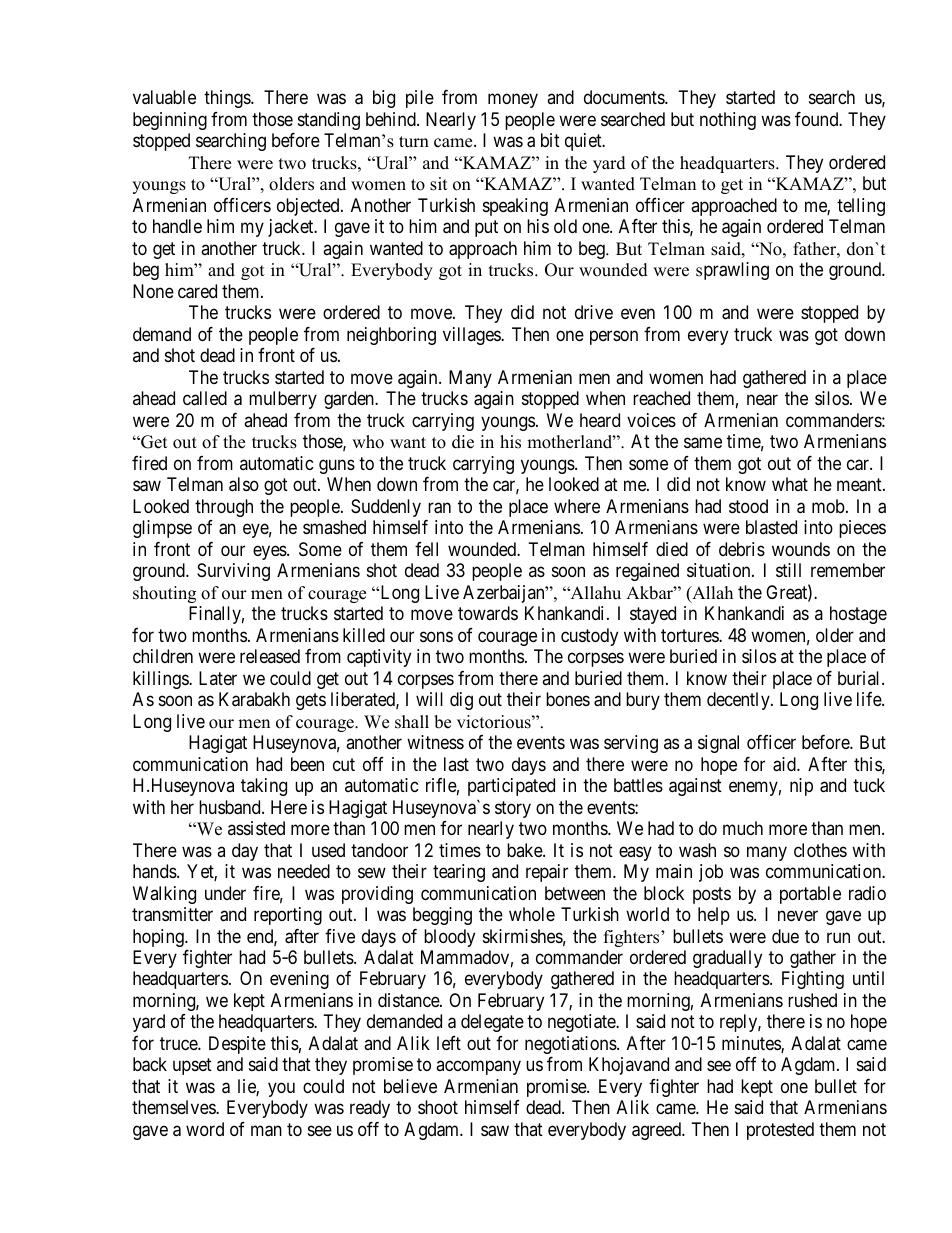  I want to click on word, so click(205, 1129).
